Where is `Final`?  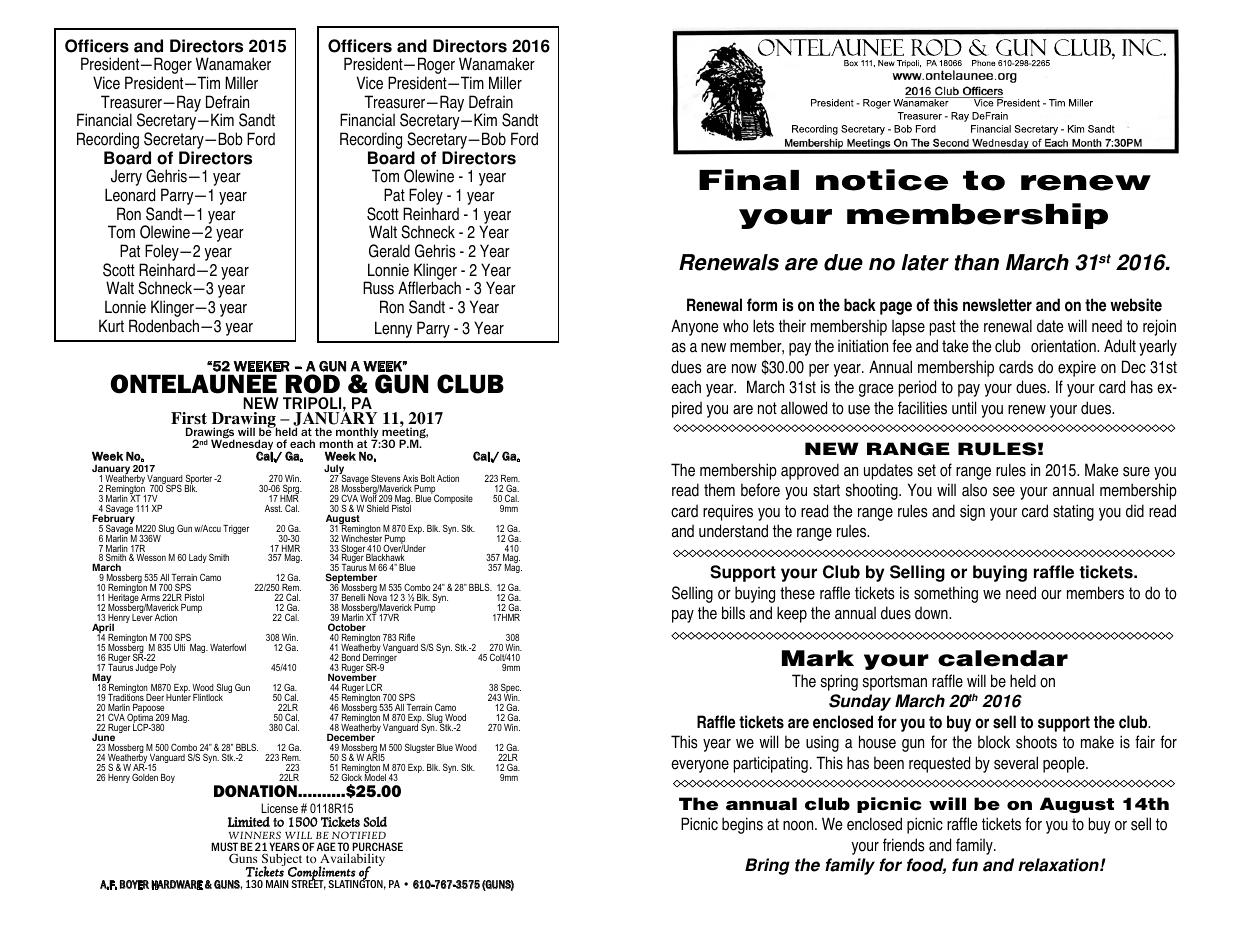 Final is located at coordinates (749, 180).
